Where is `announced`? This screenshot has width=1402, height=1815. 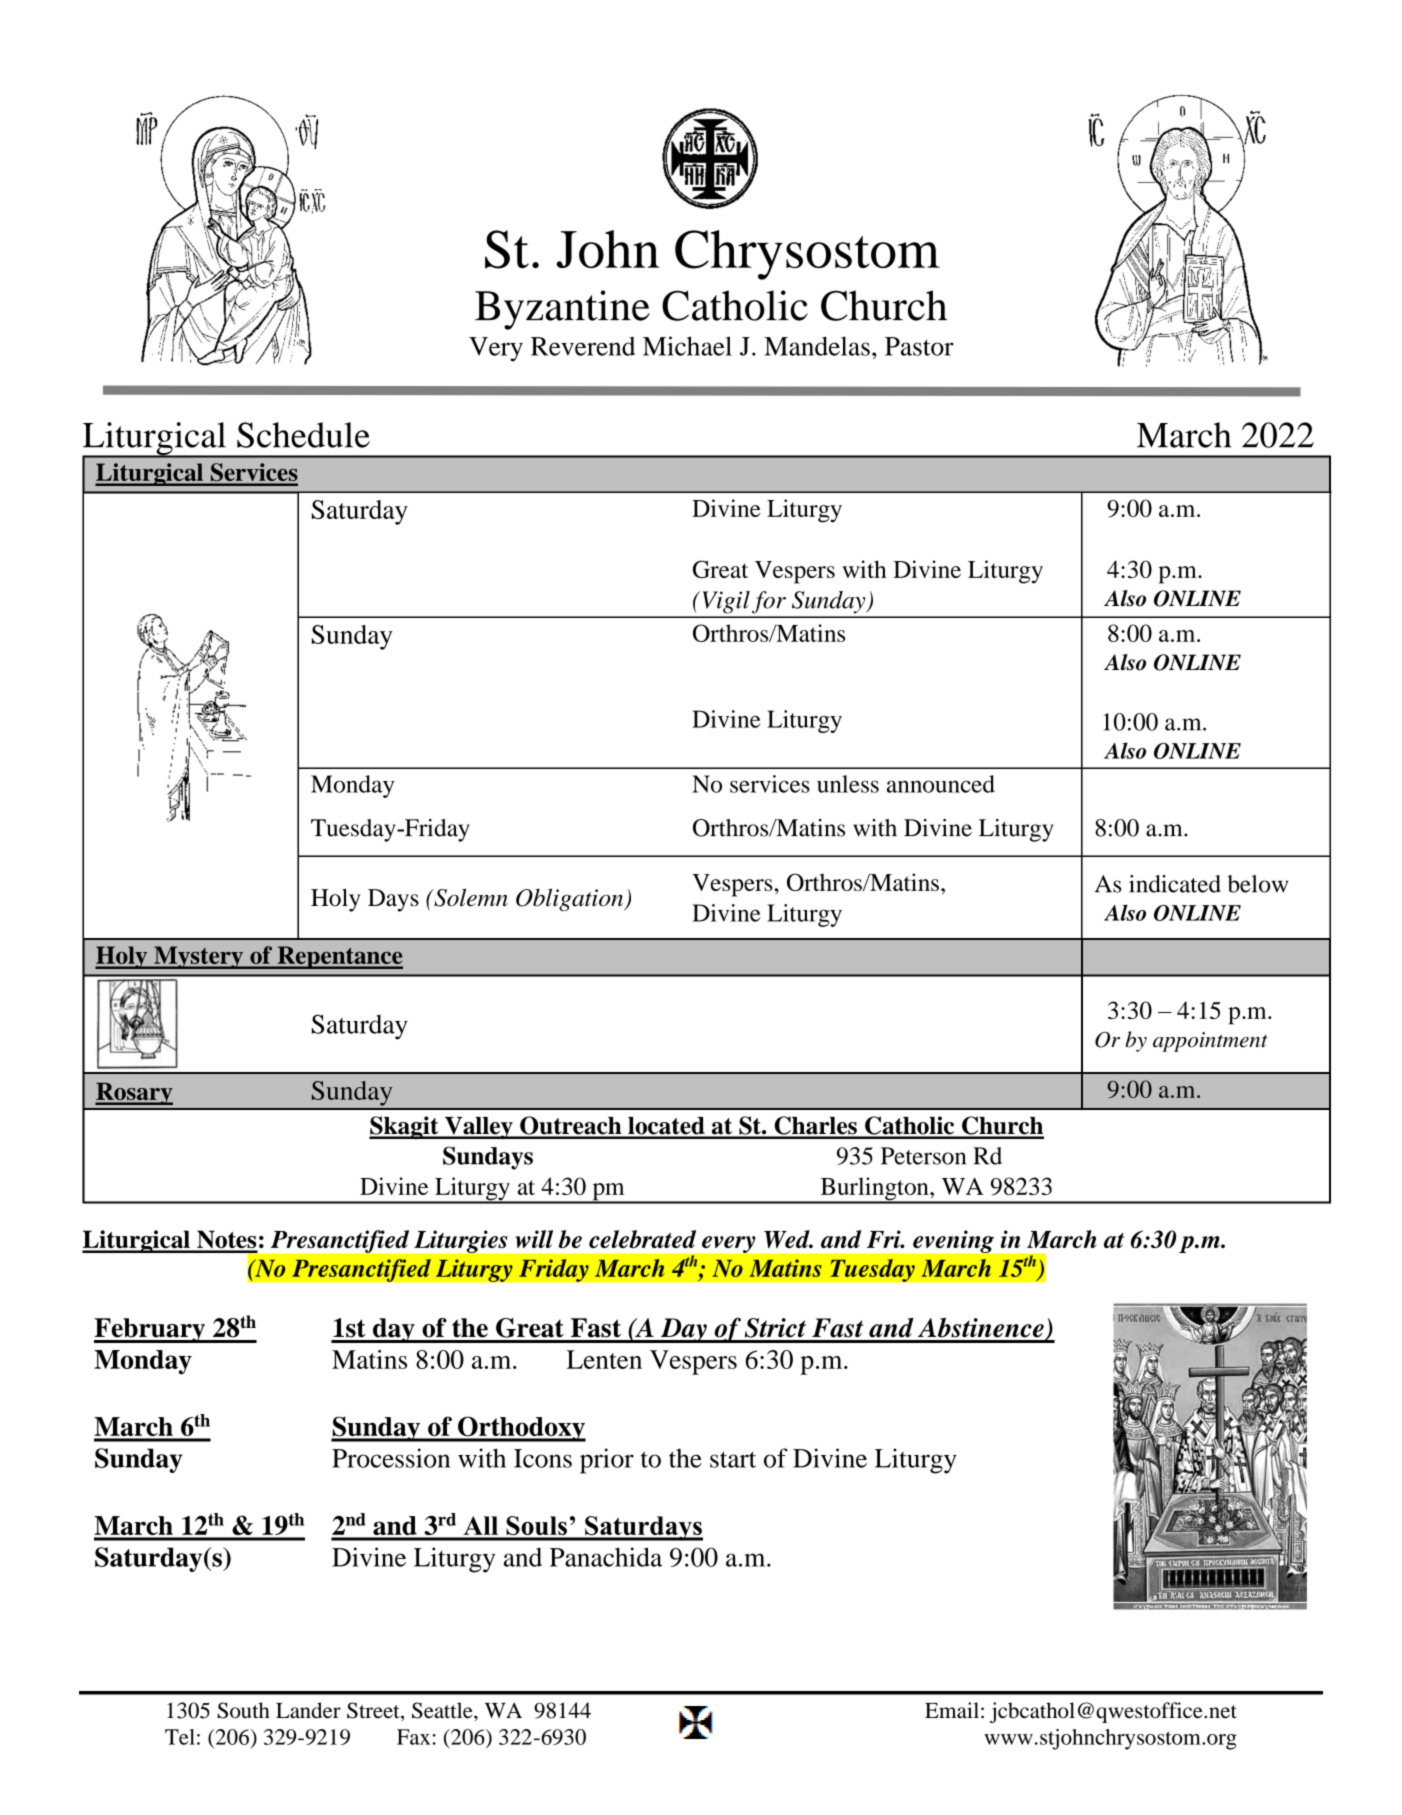 announced is located at coordinates (941, 784).
